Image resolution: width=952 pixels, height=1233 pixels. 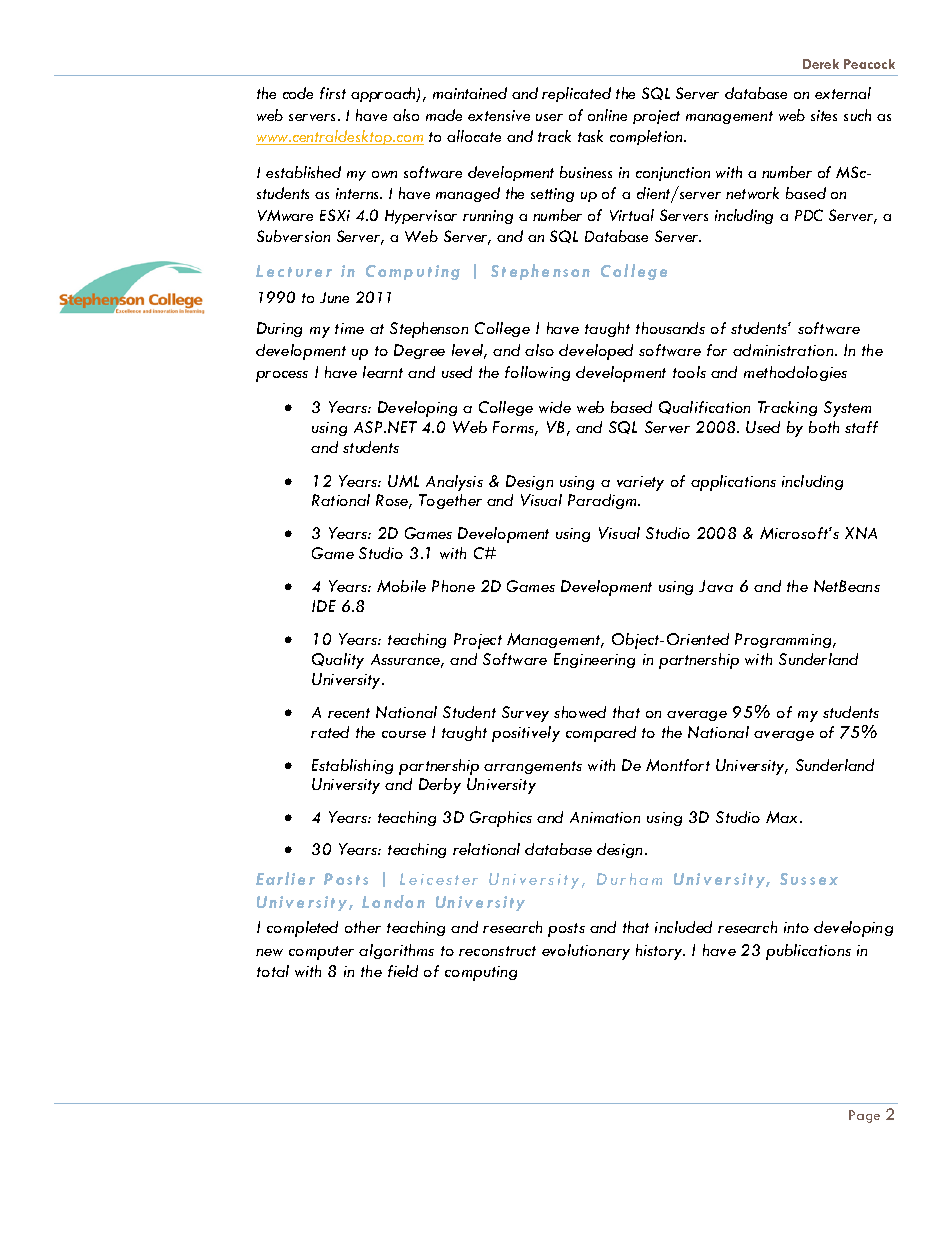 What do you see at coordinates (349, 713) in the document?
I see `recent` at bounding box center [349, 713].
